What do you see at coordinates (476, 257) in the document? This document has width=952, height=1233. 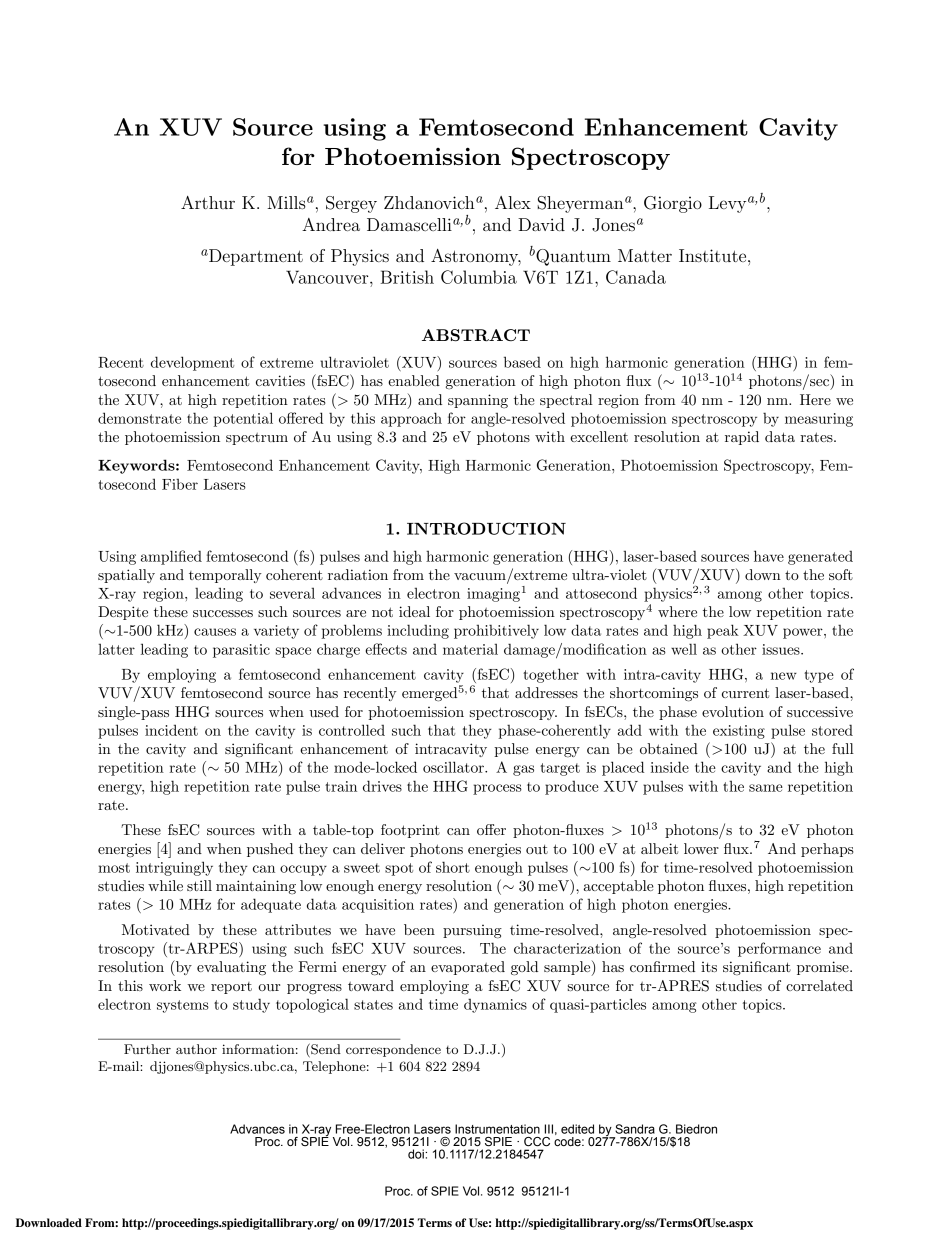 I see `Astronomy` at bounding box center [476, 257].
